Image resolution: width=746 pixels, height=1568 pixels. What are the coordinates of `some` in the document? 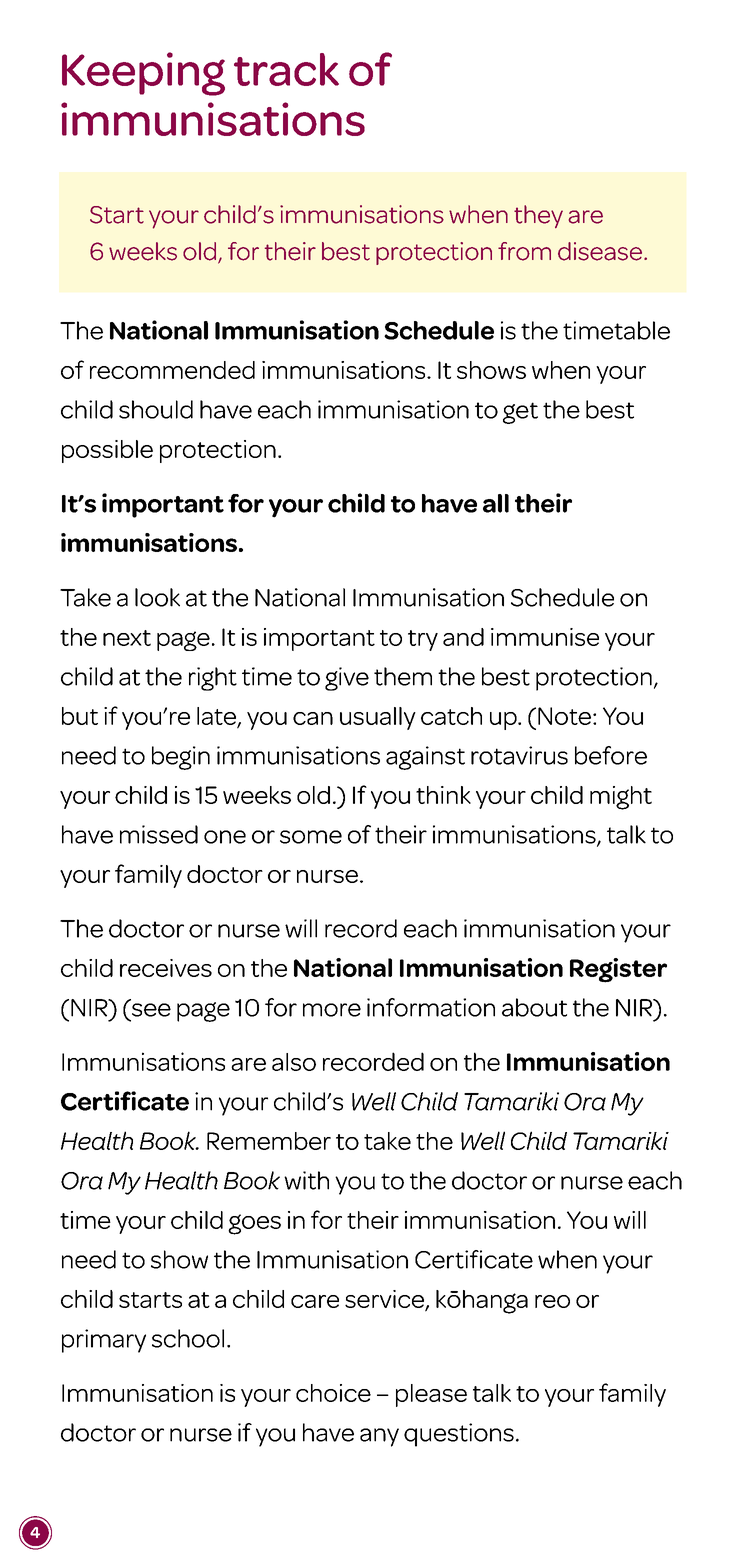 It's located at (311, 837).
